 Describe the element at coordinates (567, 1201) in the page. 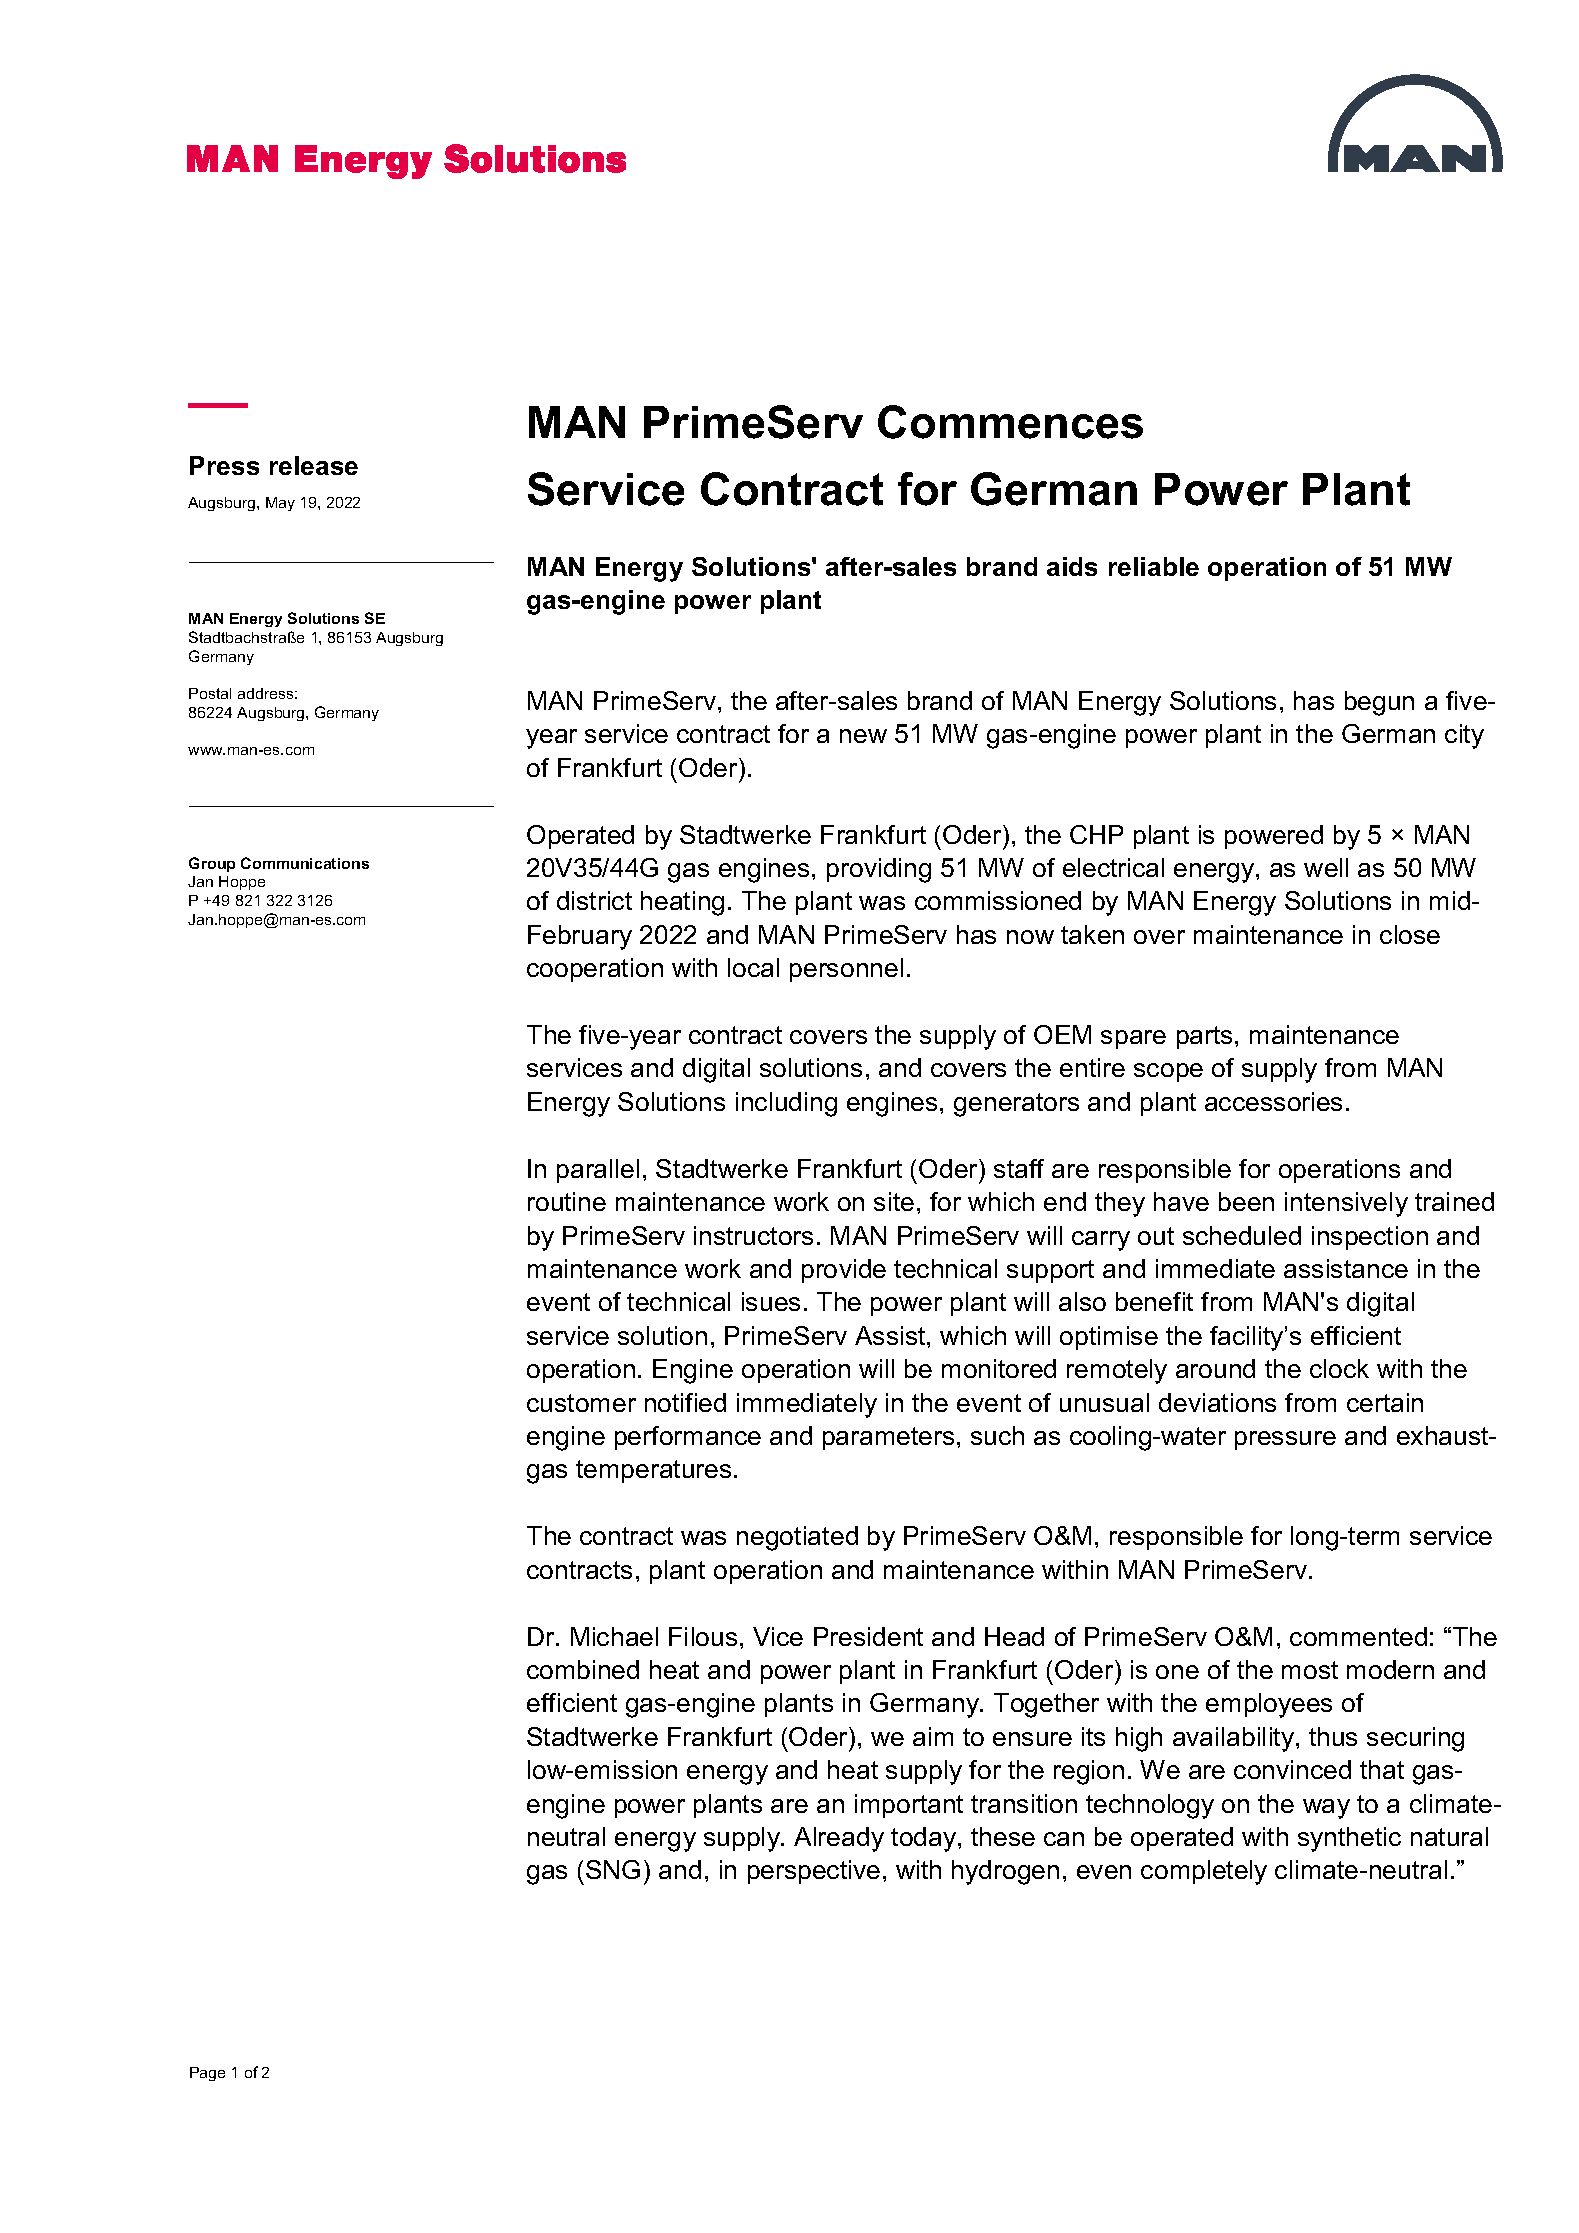

I see `routine` at that location.
